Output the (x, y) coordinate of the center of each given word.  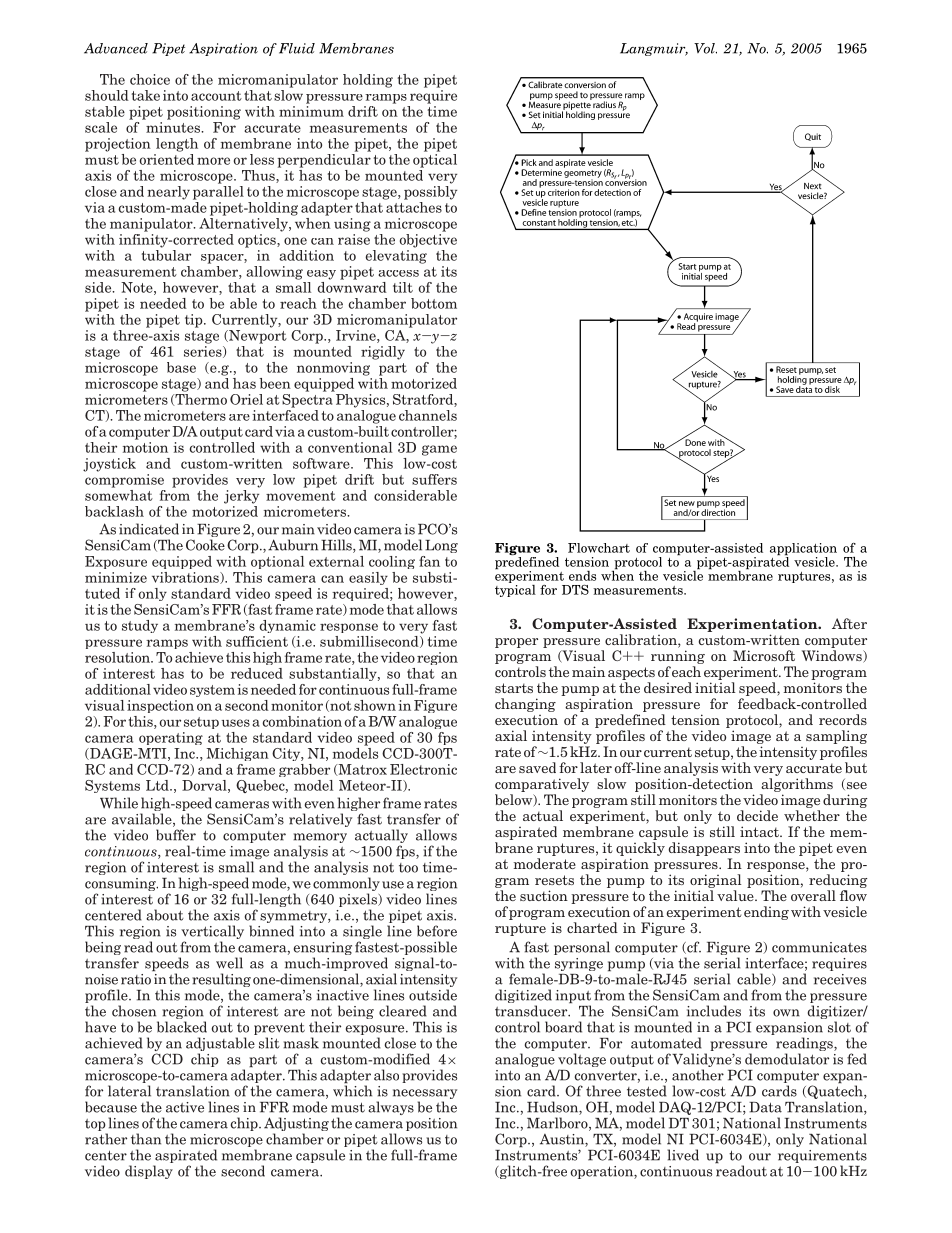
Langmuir (654, 49)
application (803, 550)
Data (765, 1107)
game (439, 450)
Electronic (423, 769)
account (216, 96)
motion (145, 447)
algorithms (796, 786)
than (146, 1139)
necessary (425, 1095)
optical (435, 159)
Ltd (158, 785)
